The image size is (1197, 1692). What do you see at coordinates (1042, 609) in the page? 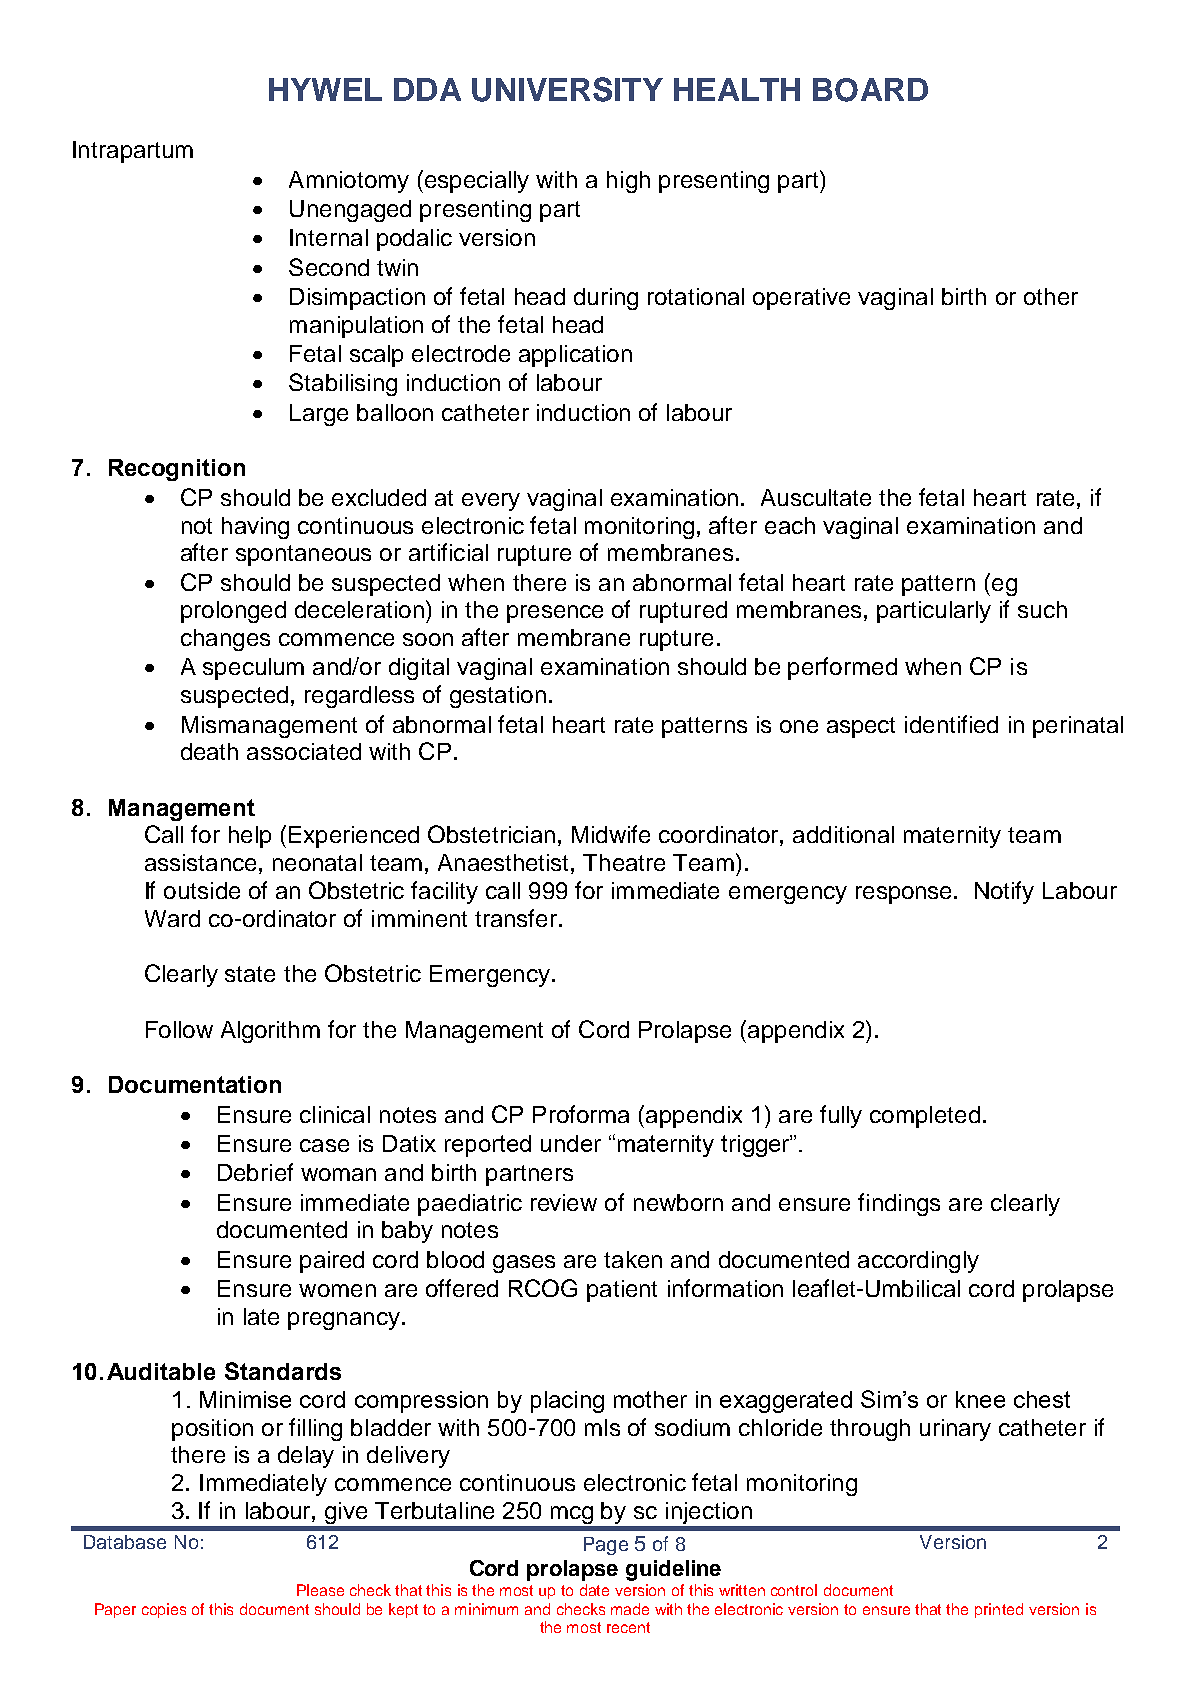
I see `such` at bounding box center [1042, 609].
